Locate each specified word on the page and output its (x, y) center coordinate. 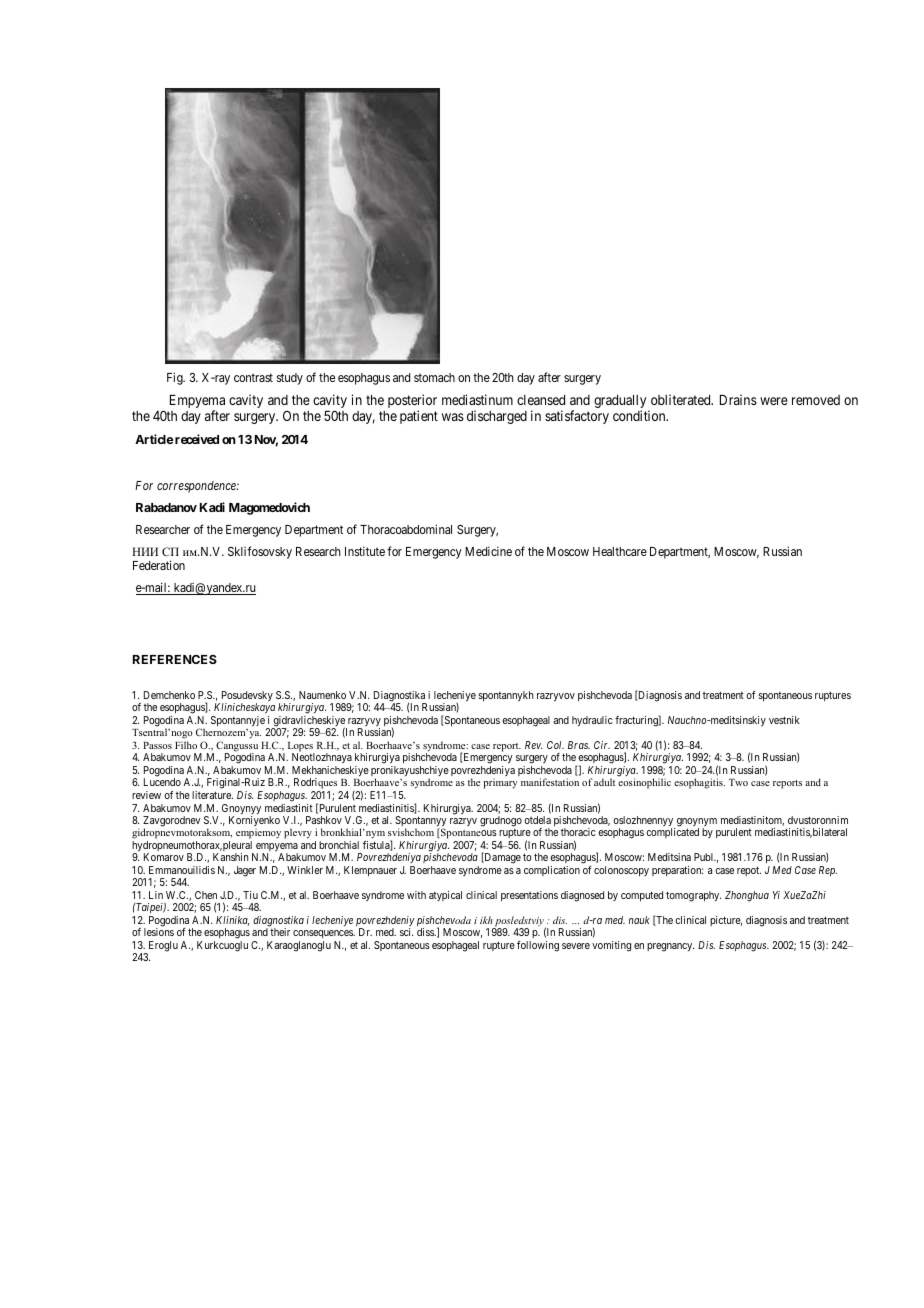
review (146, 795)
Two (738, 782)
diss (426, 932)
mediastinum (477, 399)
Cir (602, 745)
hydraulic (592, 721)
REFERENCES (175, 659)
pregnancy (670, 947)
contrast (253, 377)
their (280, 932)
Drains (738, 399)
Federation (159, 565)
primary (500, 783)
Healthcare (620, 551)
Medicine (488, 551)
